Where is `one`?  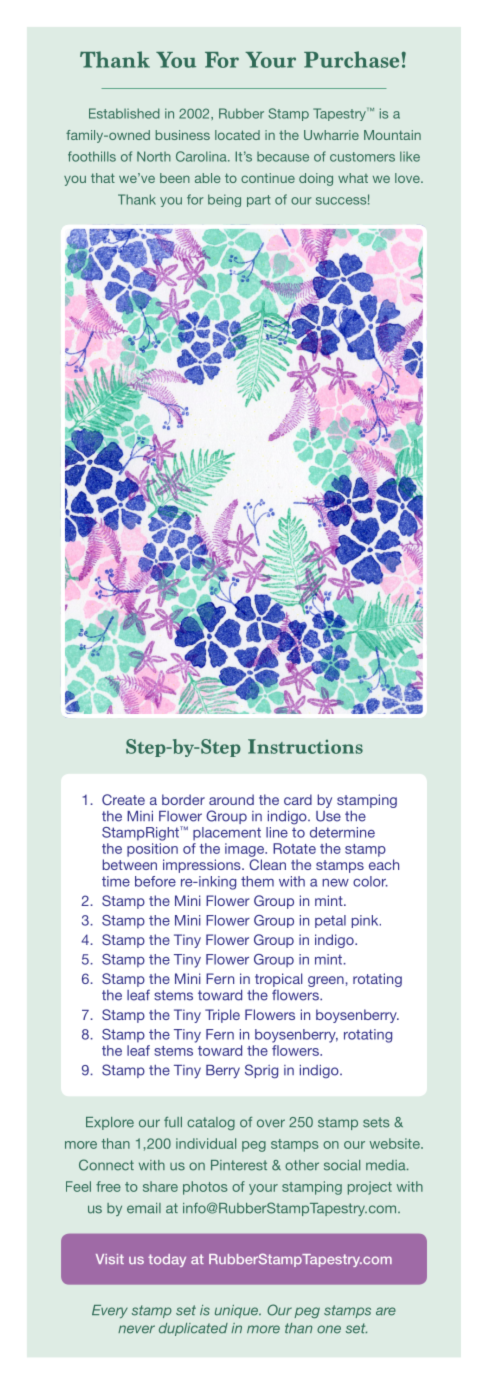 one is located at coordinates (329, 1329).
